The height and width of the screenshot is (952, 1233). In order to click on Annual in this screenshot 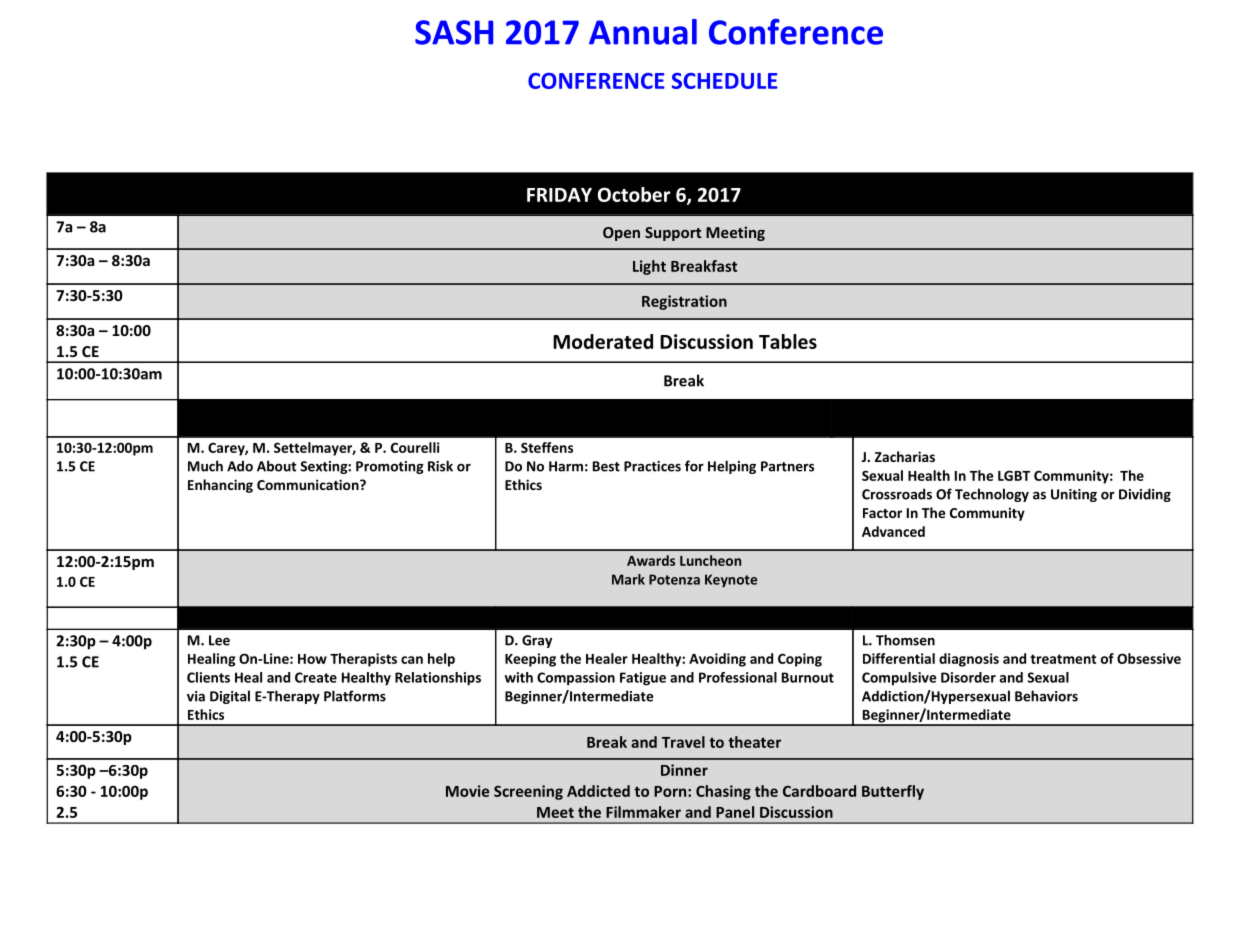, I will do `click(643, 32)`.
